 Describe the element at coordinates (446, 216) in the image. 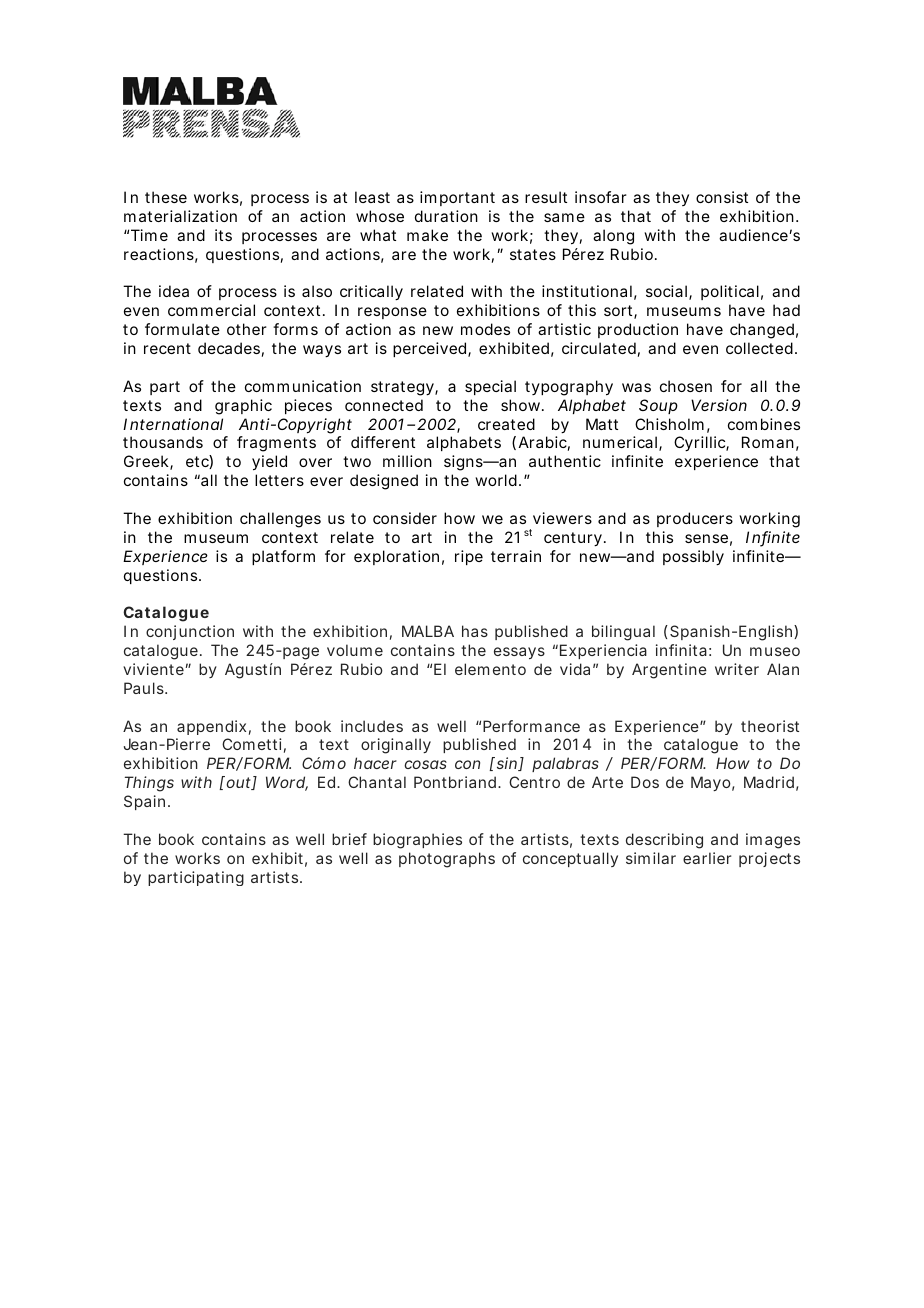

I see `duration` at that location.
